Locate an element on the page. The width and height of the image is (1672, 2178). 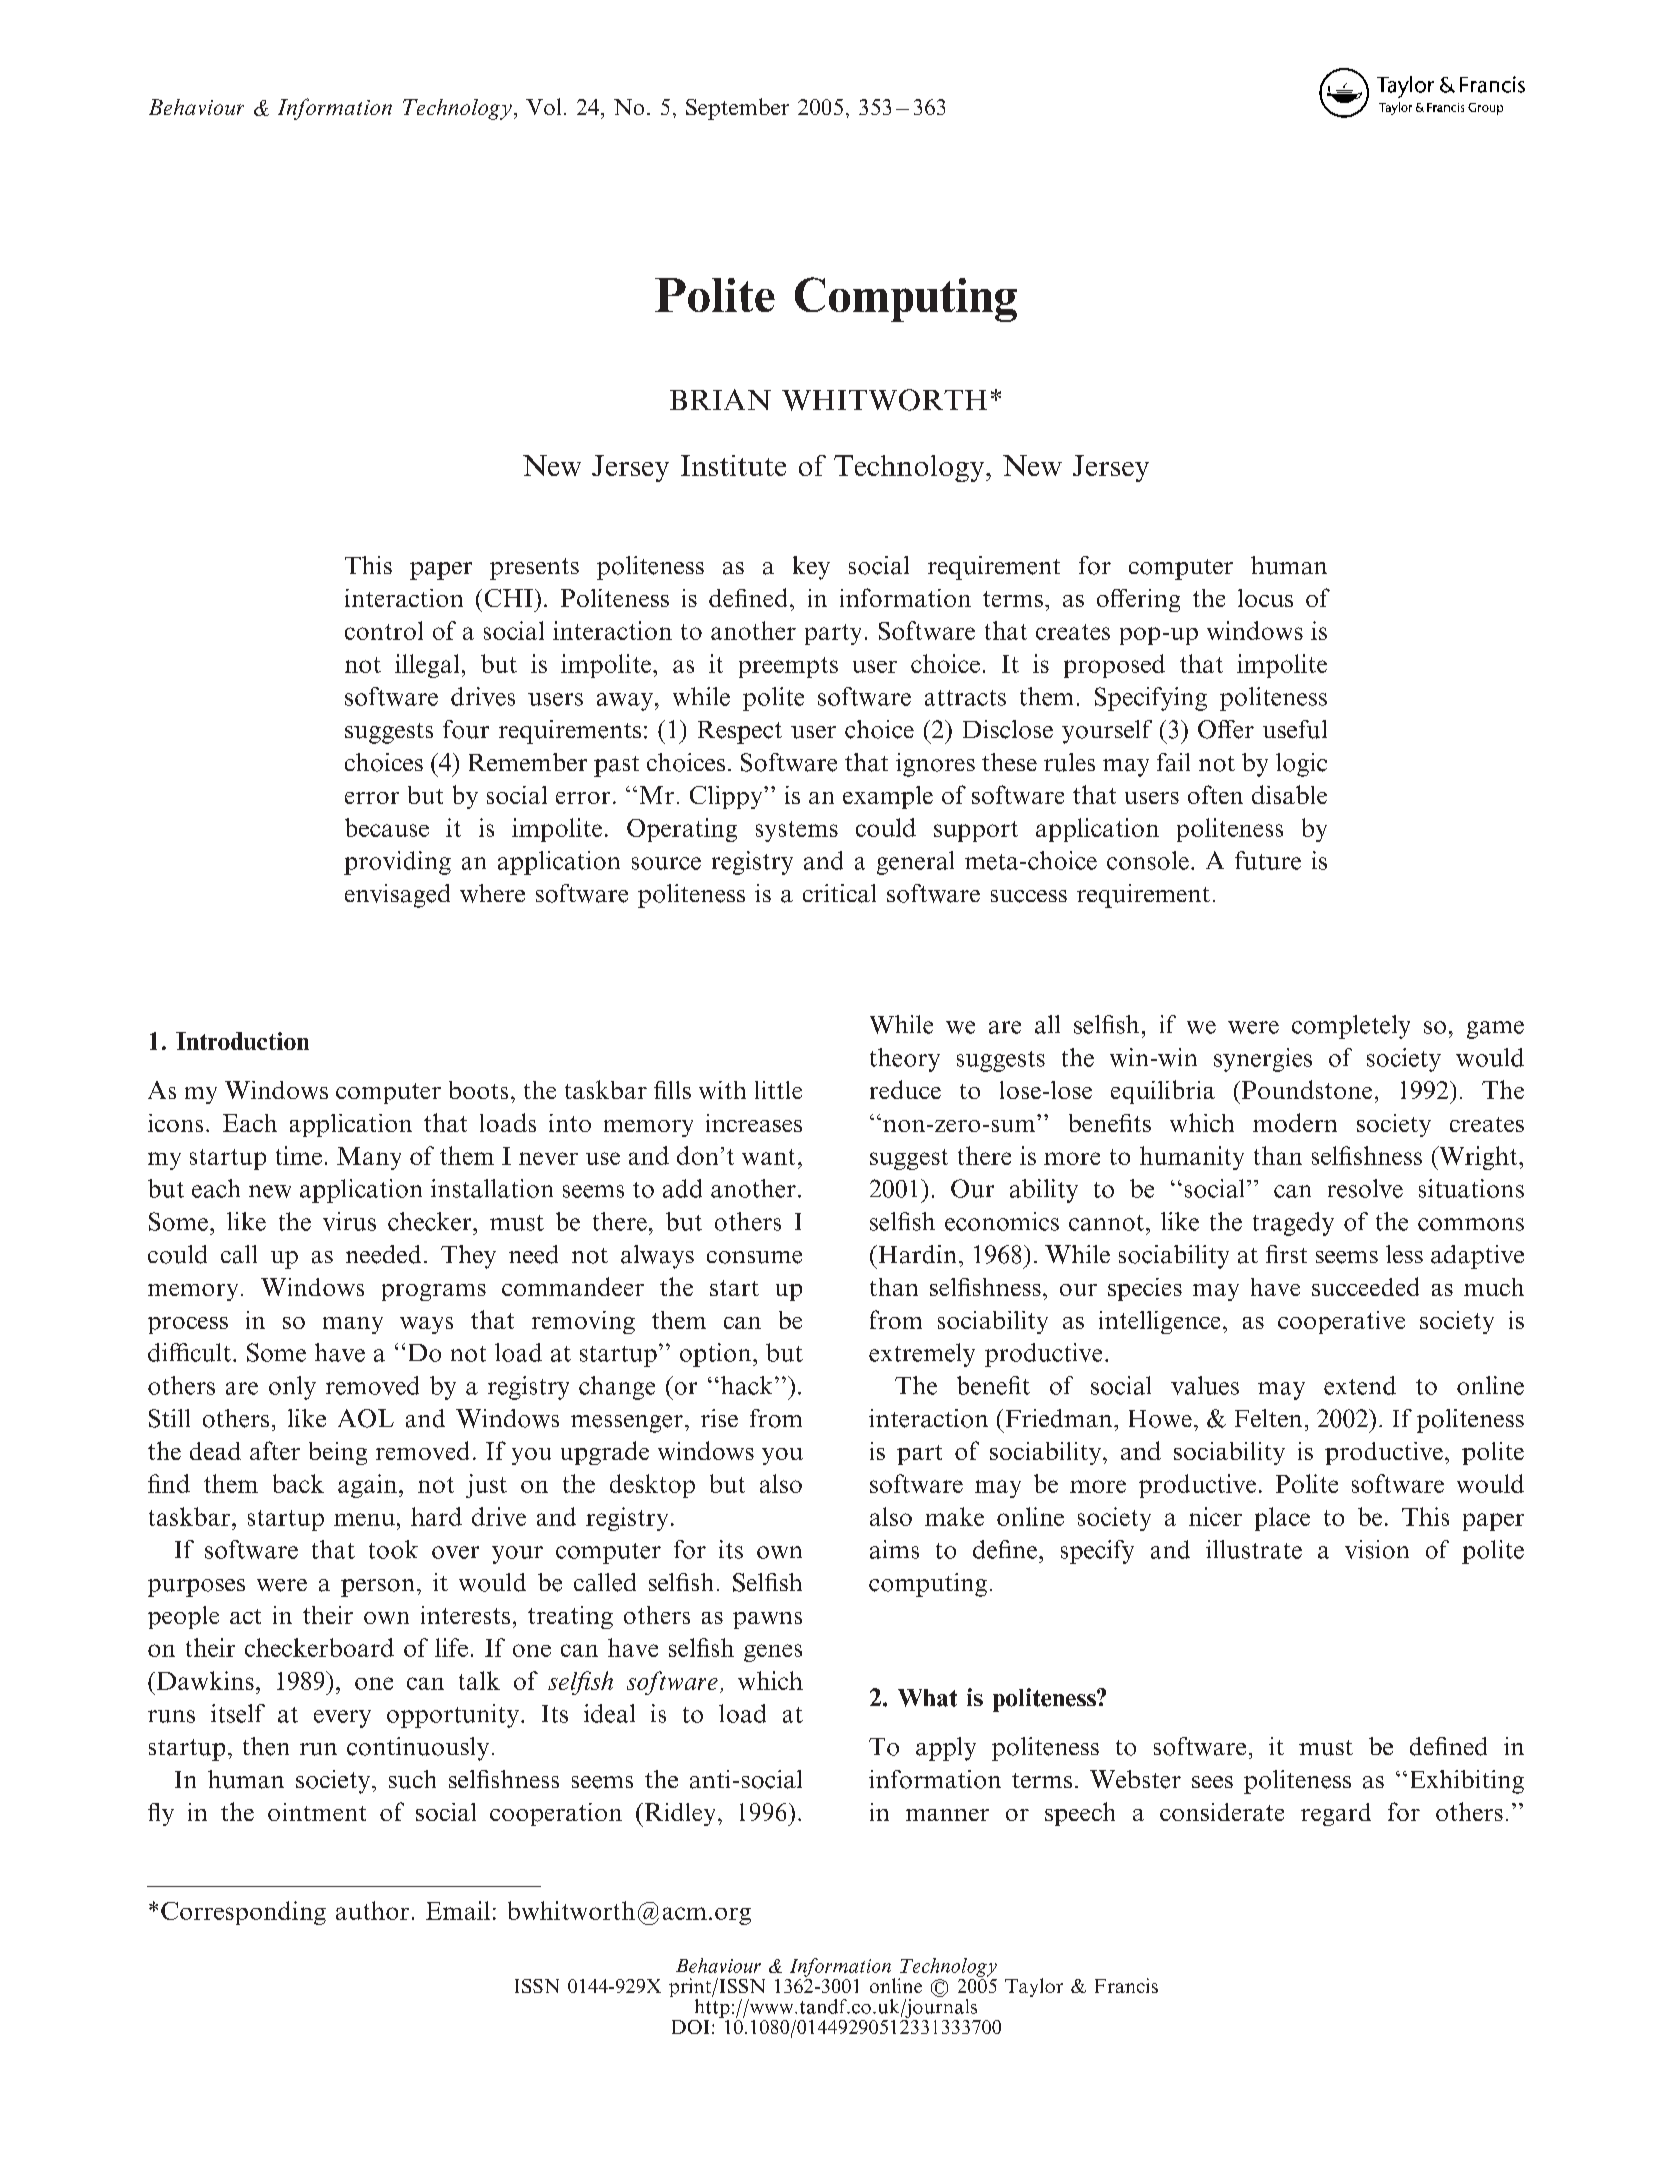
place is located at coordinates (1282, 1519).
